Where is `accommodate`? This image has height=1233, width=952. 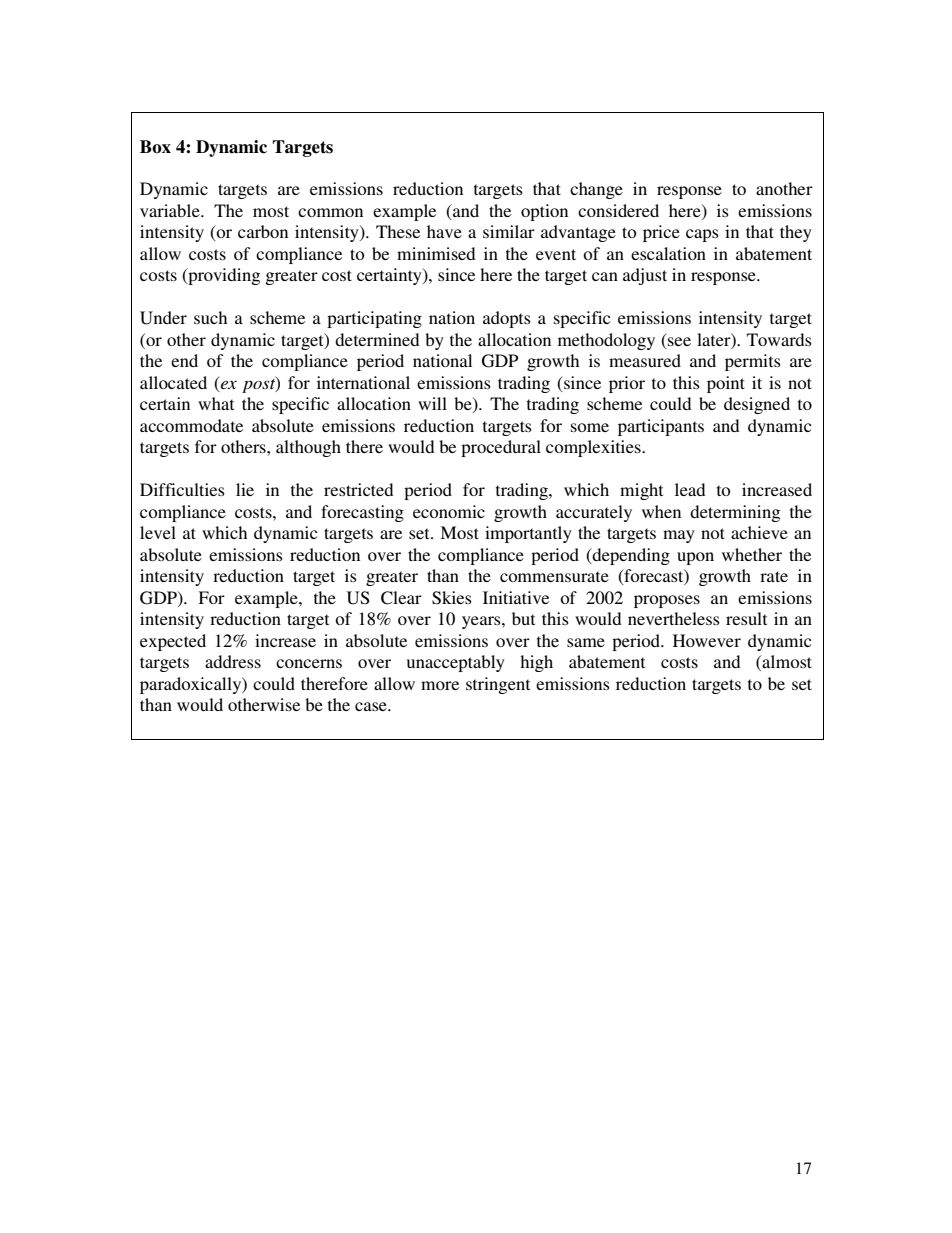 accommodate is located at coordinates (191, 425).
